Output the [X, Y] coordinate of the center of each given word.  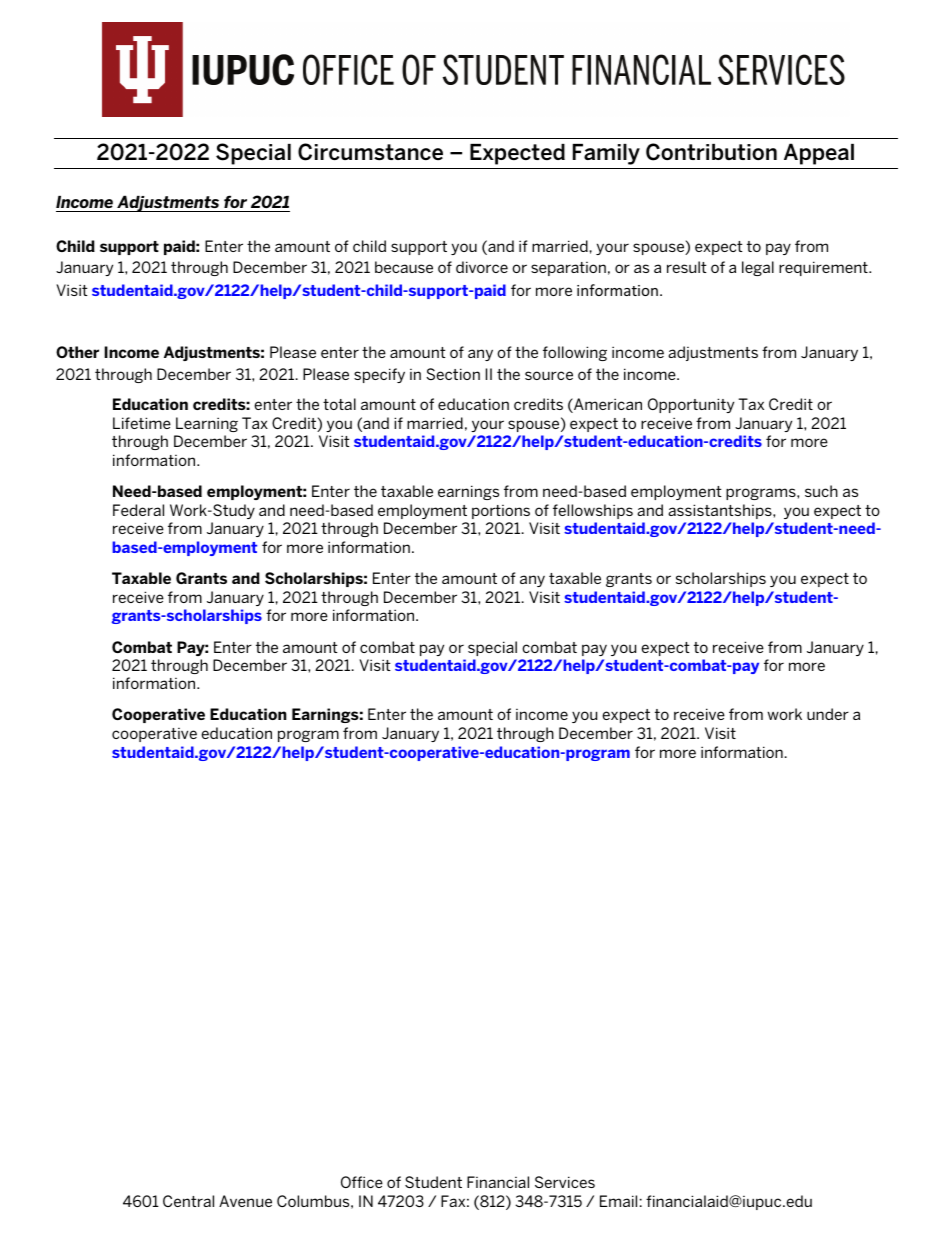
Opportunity [691, 405]
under [828, 714]
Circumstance [370, 152]
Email [618, 1201]
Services [565, 1182]
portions [501, 512]
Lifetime [142, 423]
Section [453, 374]
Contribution [711, 152]
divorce [482, 267]
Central [188, 1201]
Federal [138, 510]
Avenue [245, 1201]
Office [362, 1182]
